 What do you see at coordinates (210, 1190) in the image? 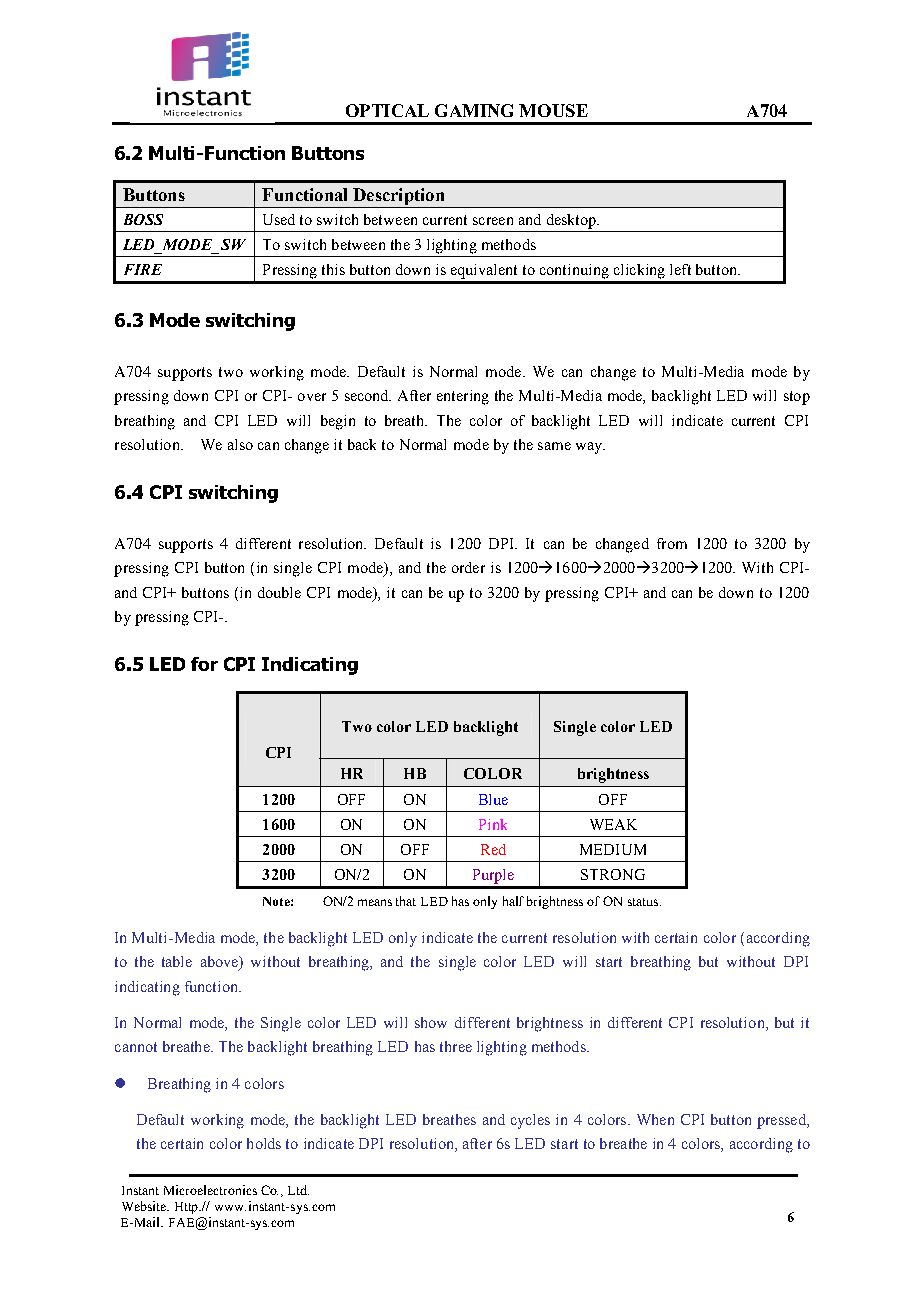
I see `Microelectronics` at bounding box center [210, 1190].
